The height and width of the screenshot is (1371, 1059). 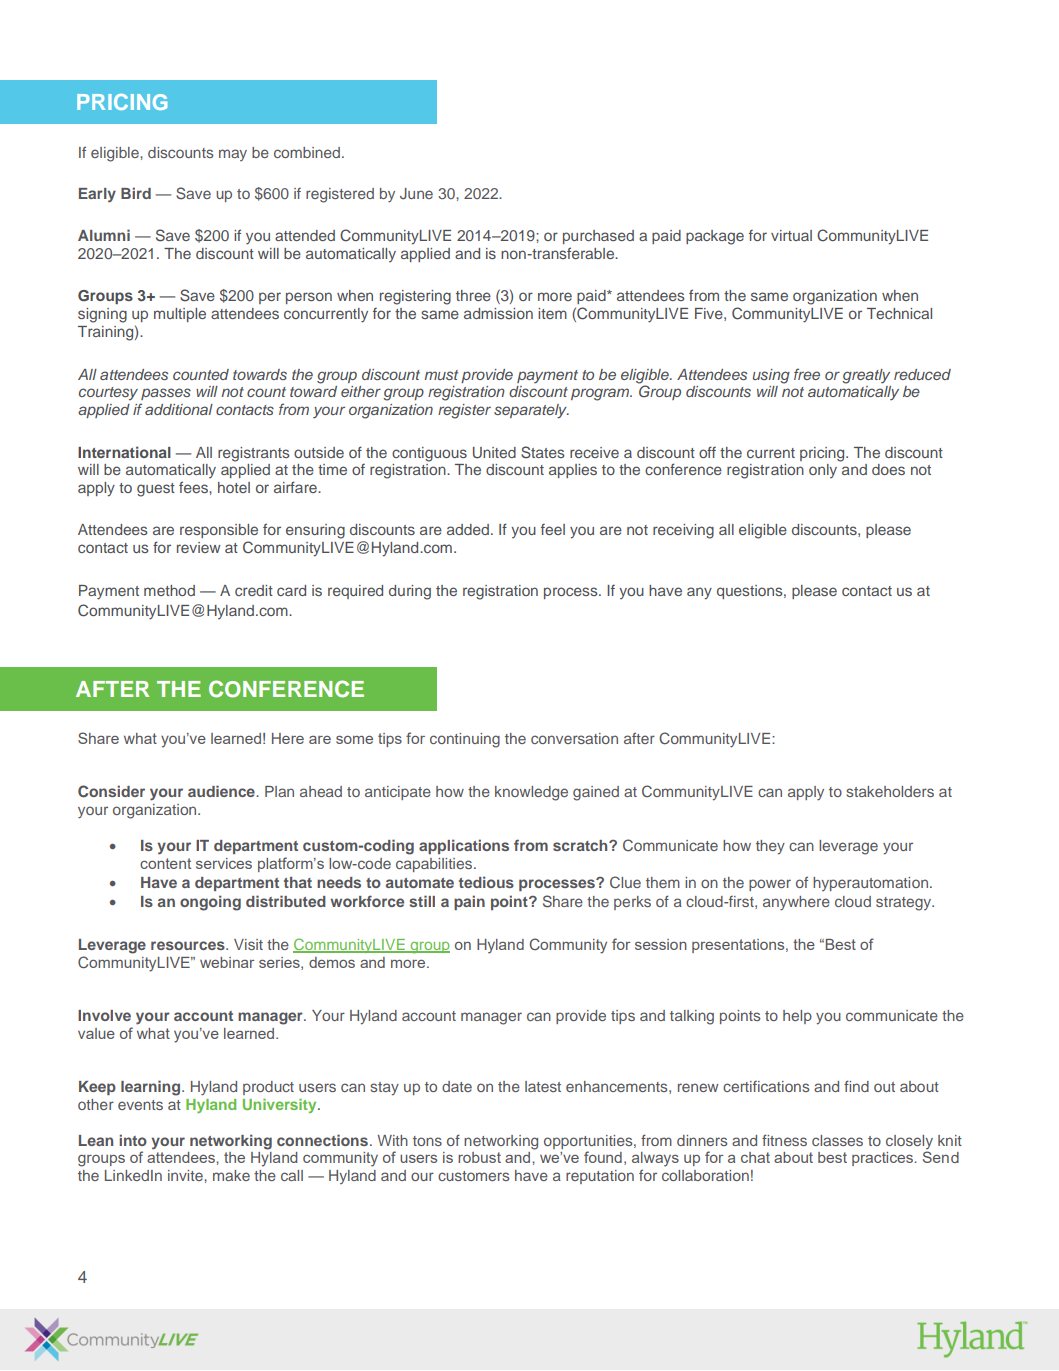 I want to click on greatly, so click(x=866, y=376).
